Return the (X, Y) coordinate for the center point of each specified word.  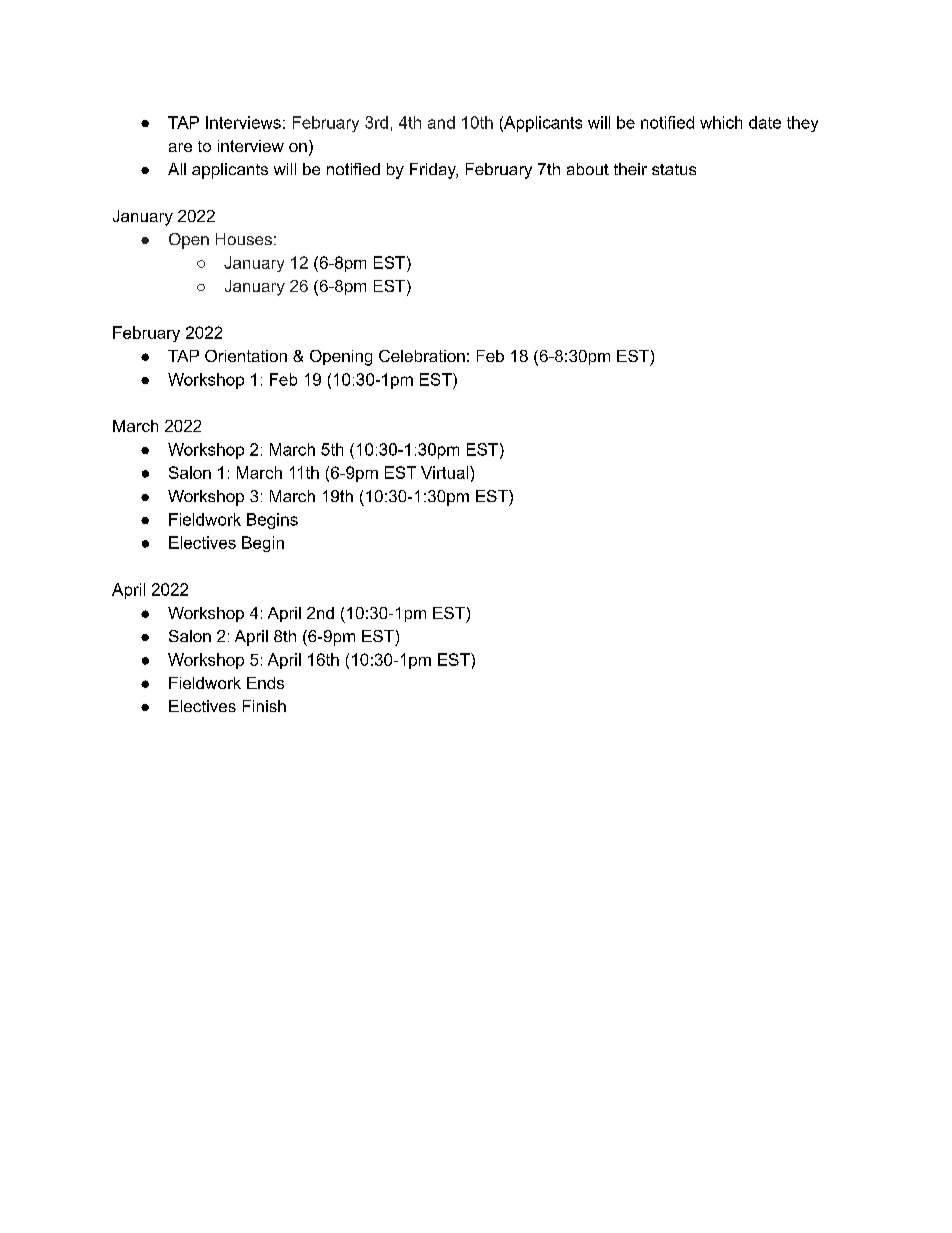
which (721, 122)
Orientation (246, 356)
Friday (434, 171)
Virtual (446, 472)
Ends (265, 683)
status (674, 169)
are (180, 147)
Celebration (422, 356)
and (441, 122)
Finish (264, 706)
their (630, 169)
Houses (244, 239)
